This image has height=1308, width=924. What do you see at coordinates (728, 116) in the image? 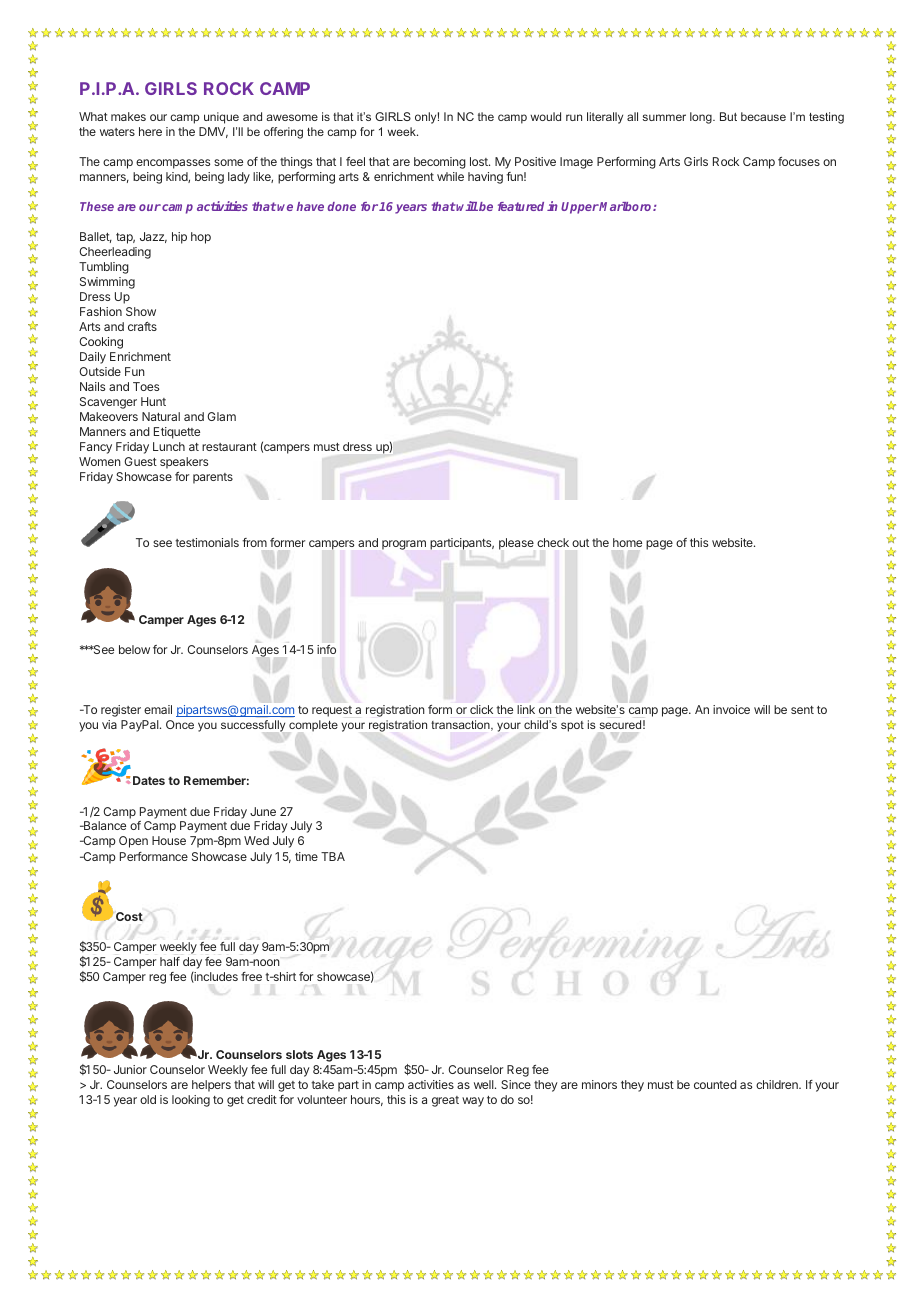
I see `But` at bounding box center [728, 116].
